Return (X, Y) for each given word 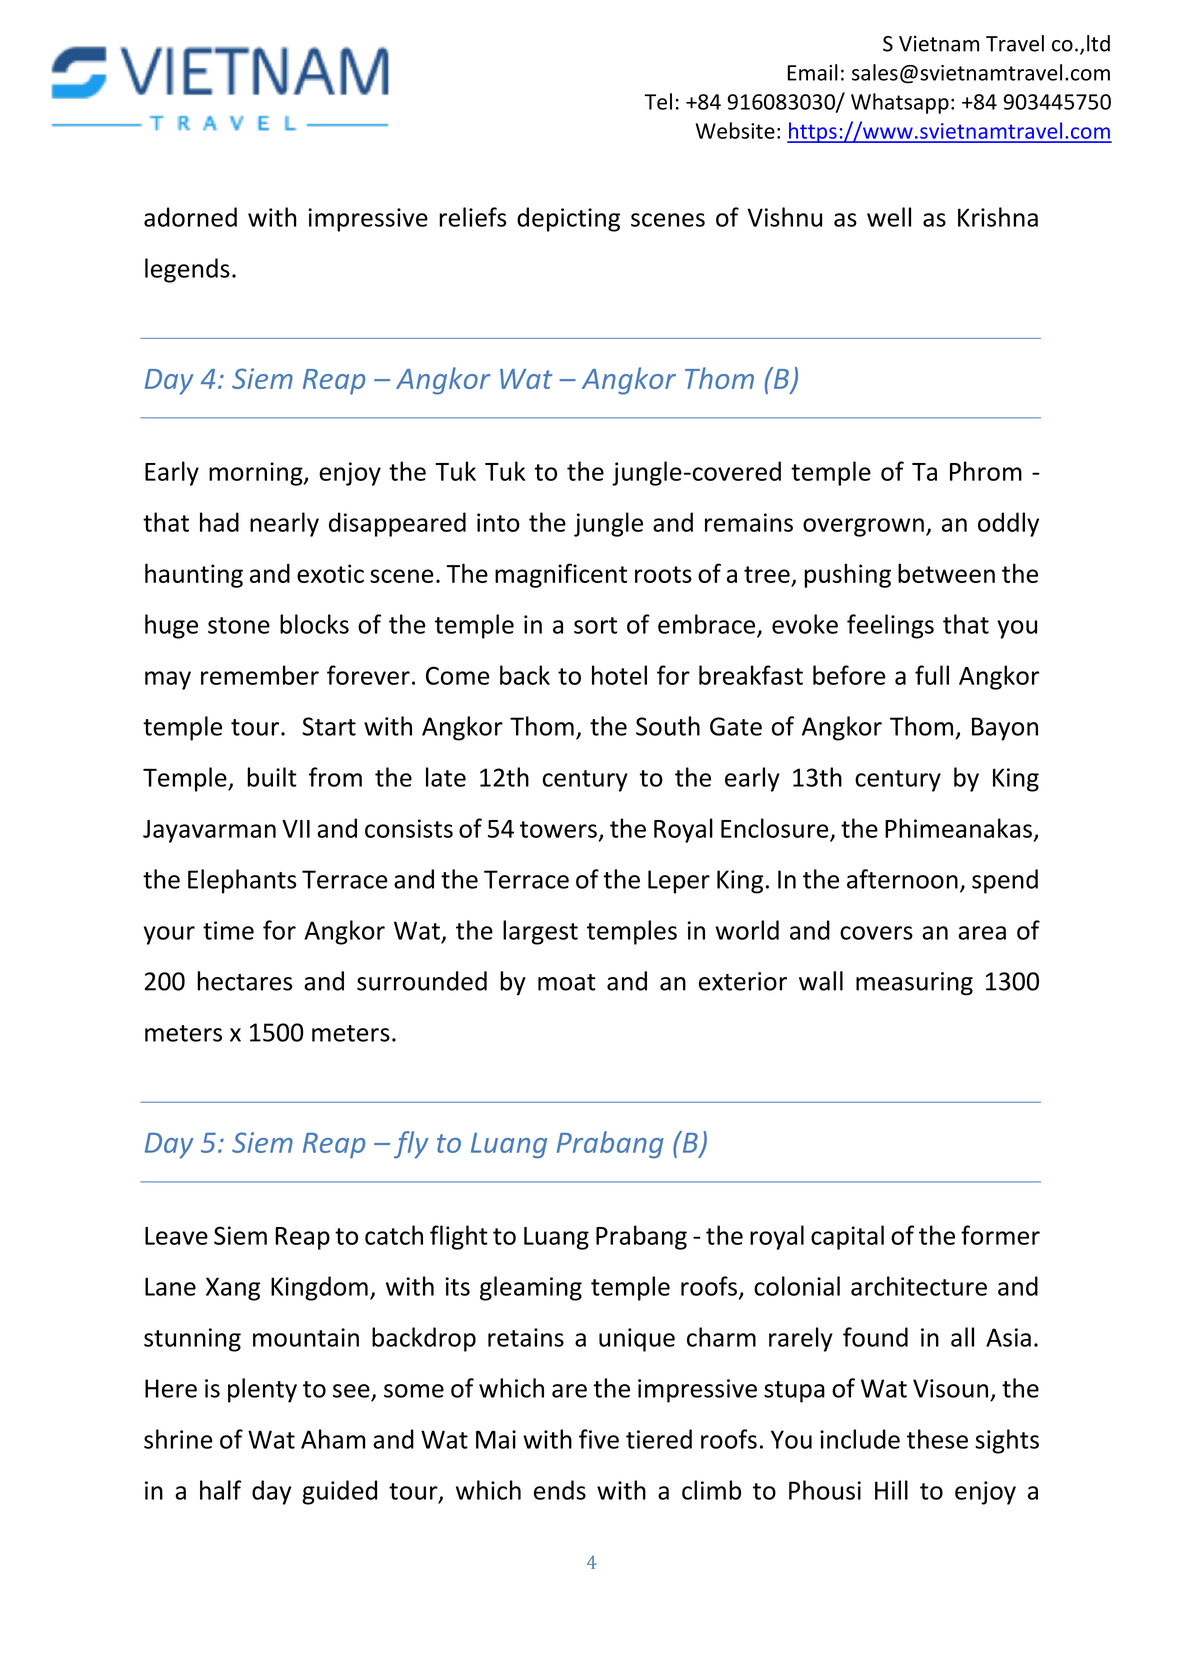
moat (567, 982)
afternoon (902, 879)
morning (257, 474)
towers (558, 829)
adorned (190, 217)
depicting (568, 219)
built (272, 777)
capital (847, 1237)
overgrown (863, 527)
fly (411, 1145)
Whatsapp (900, 103)
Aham (333, 1439)
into (498, 522)
